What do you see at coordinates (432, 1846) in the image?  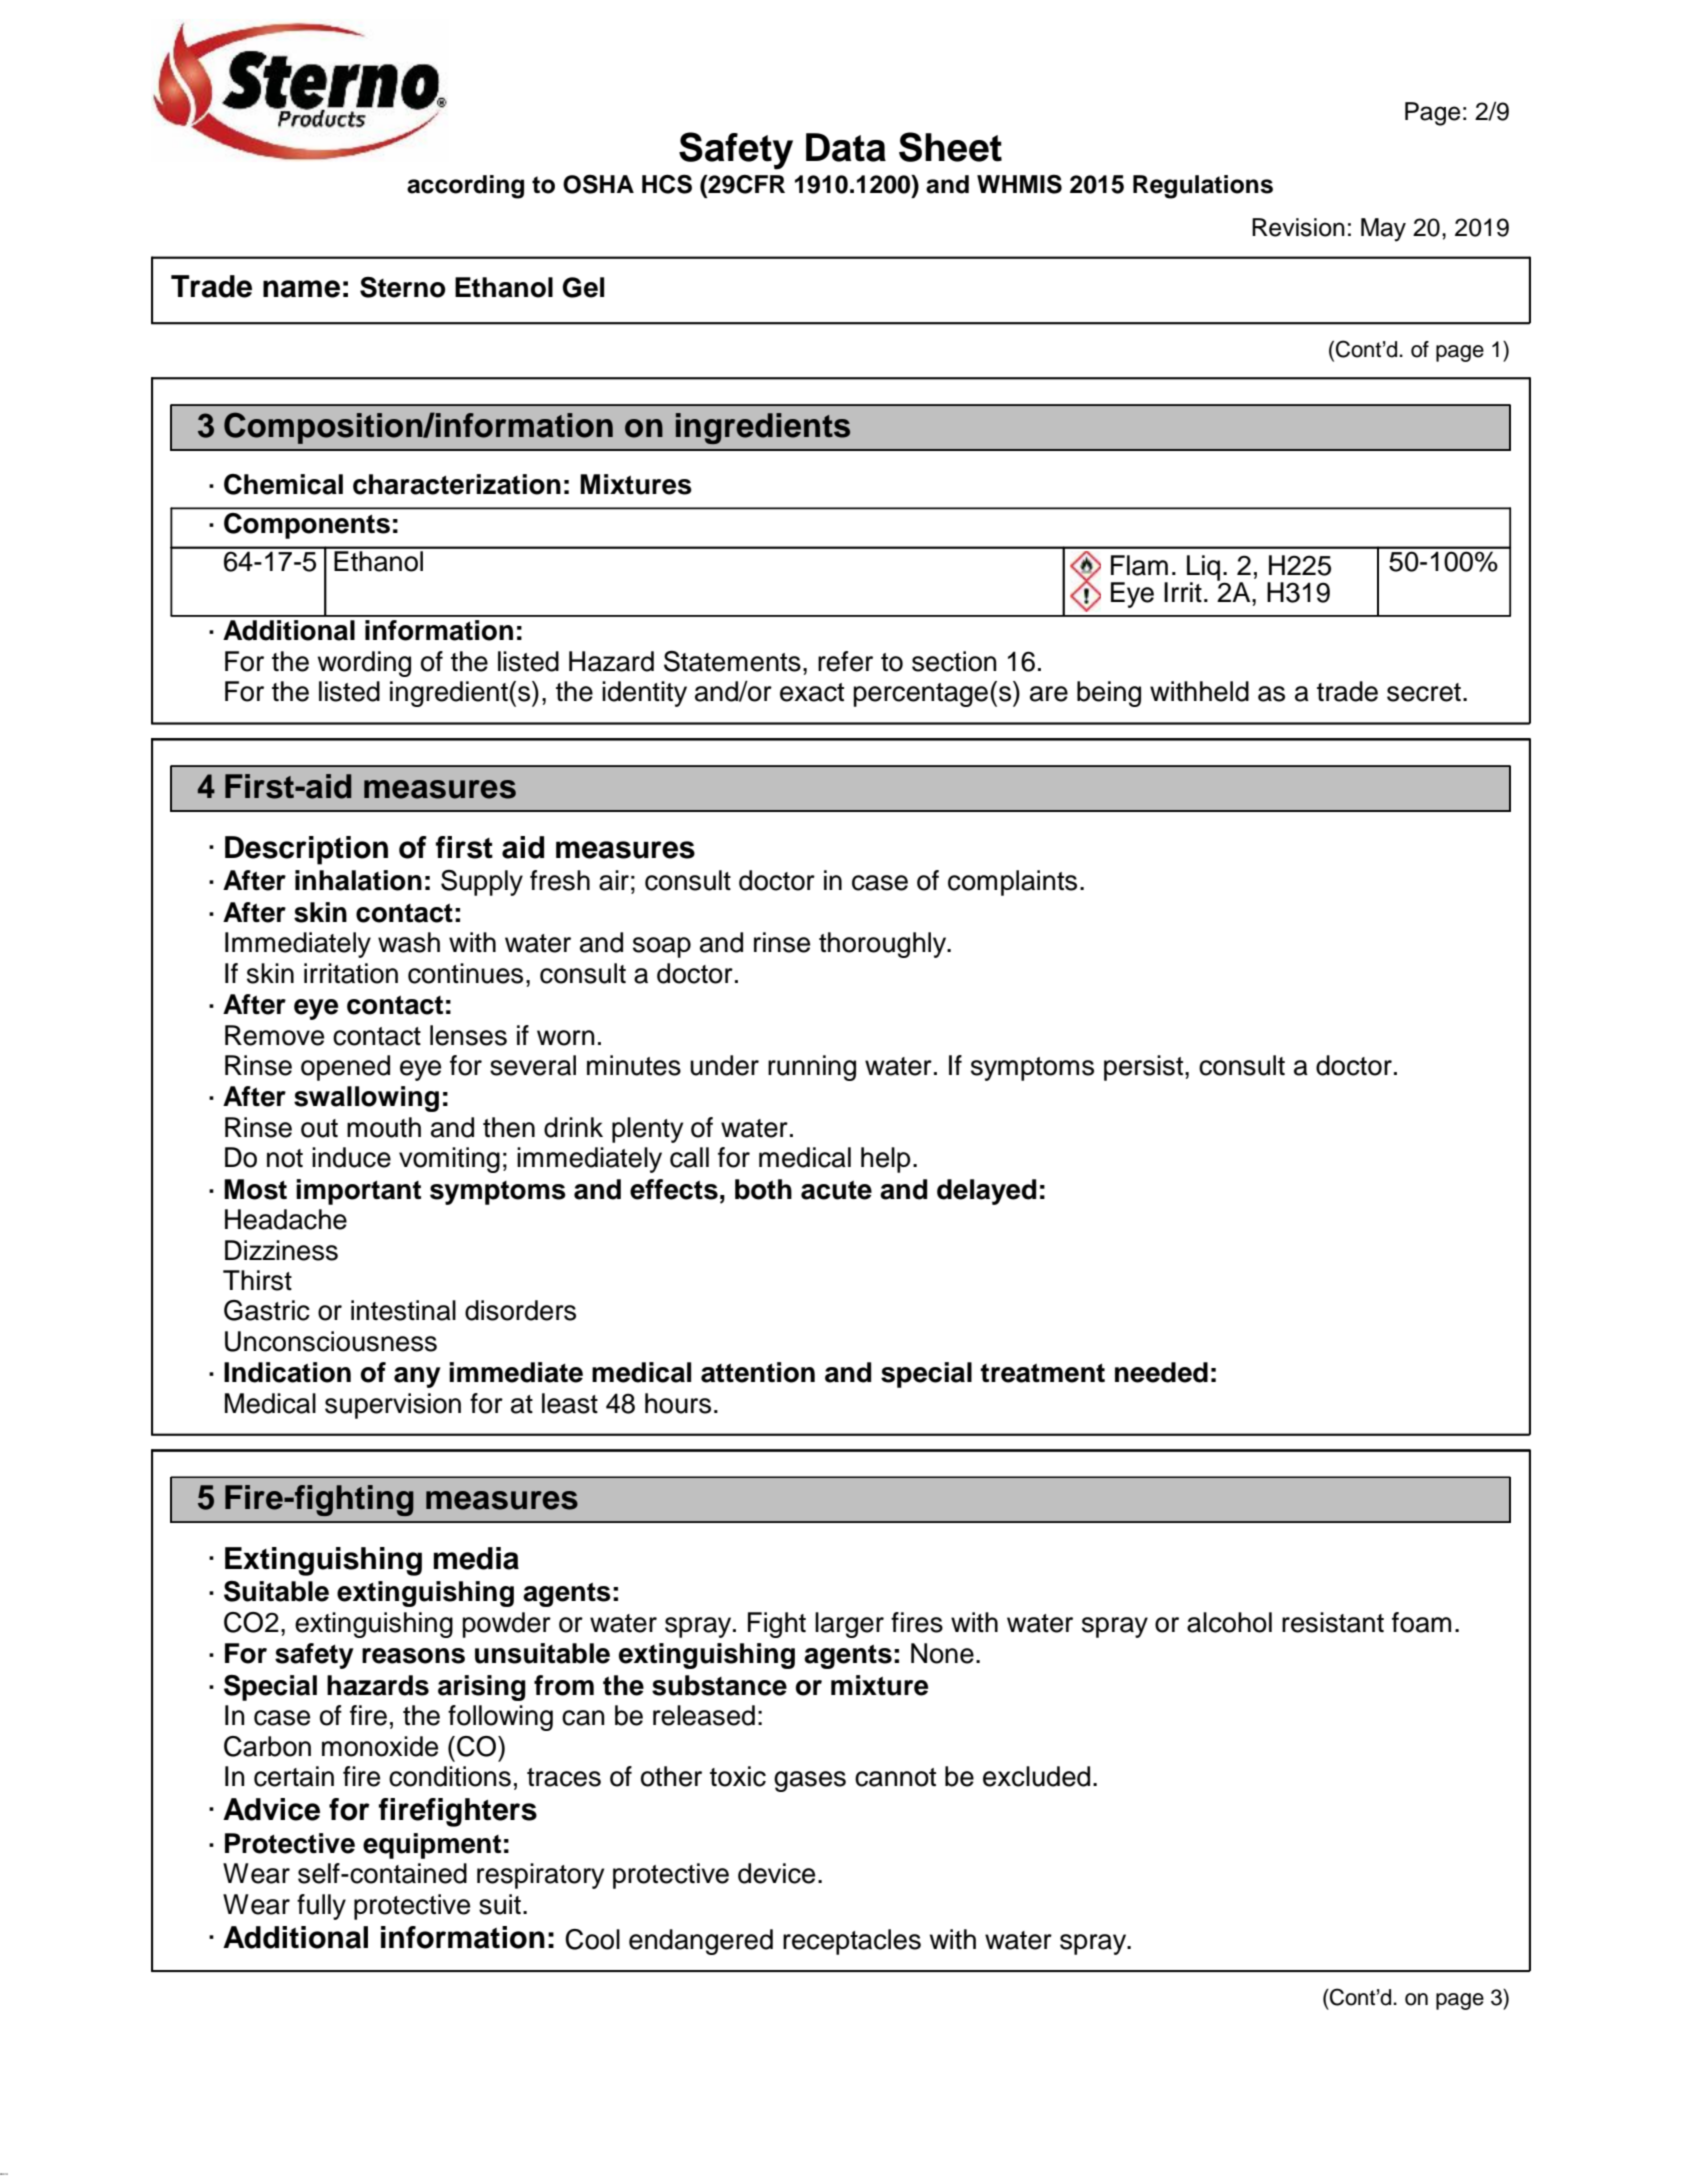 I see `equipment` at bounding box center [432, 1846].
